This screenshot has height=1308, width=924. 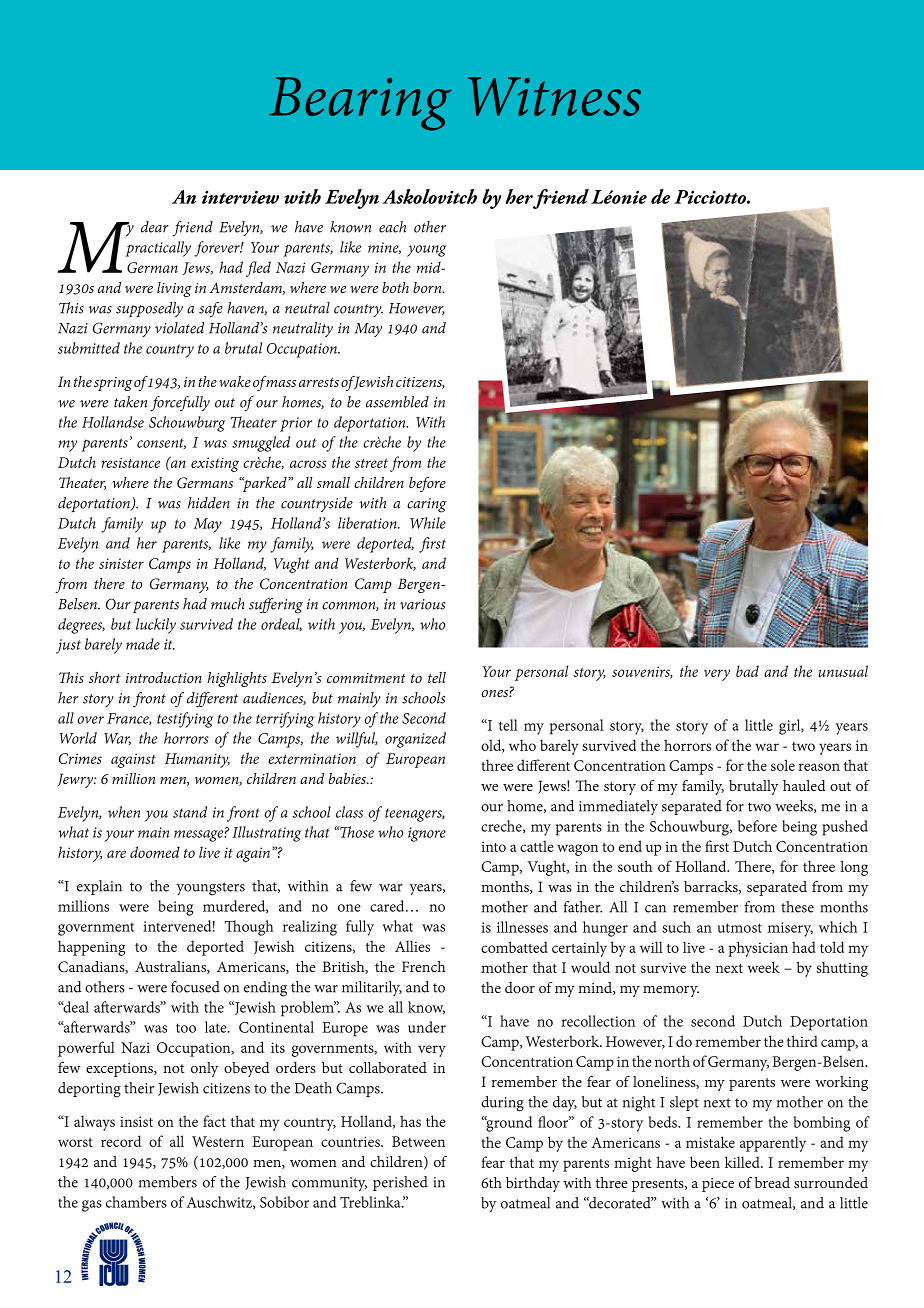 I want to click on Between, so click(x=418, y=1141).
